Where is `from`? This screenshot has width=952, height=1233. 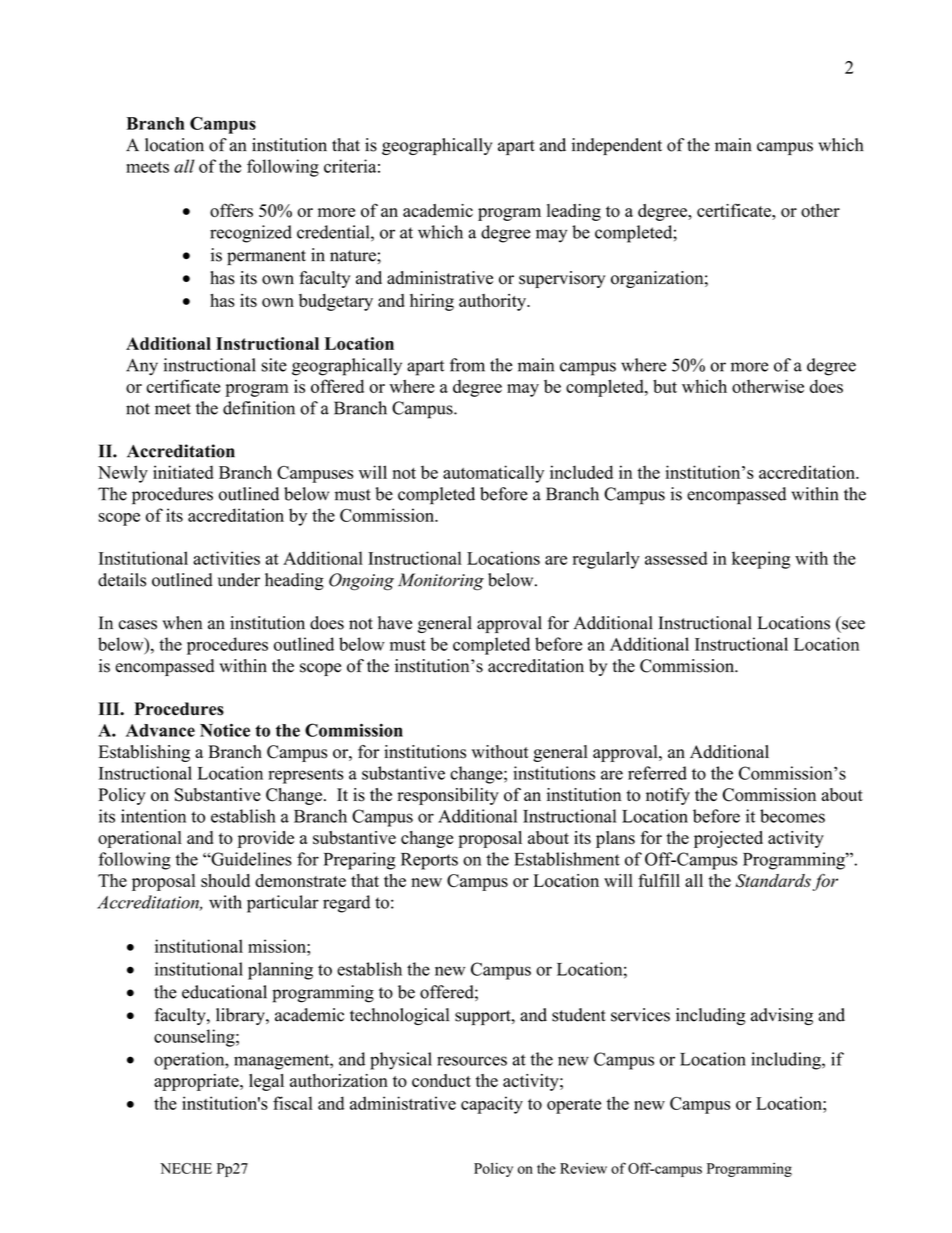
from is located at coordinates (467, 365).
